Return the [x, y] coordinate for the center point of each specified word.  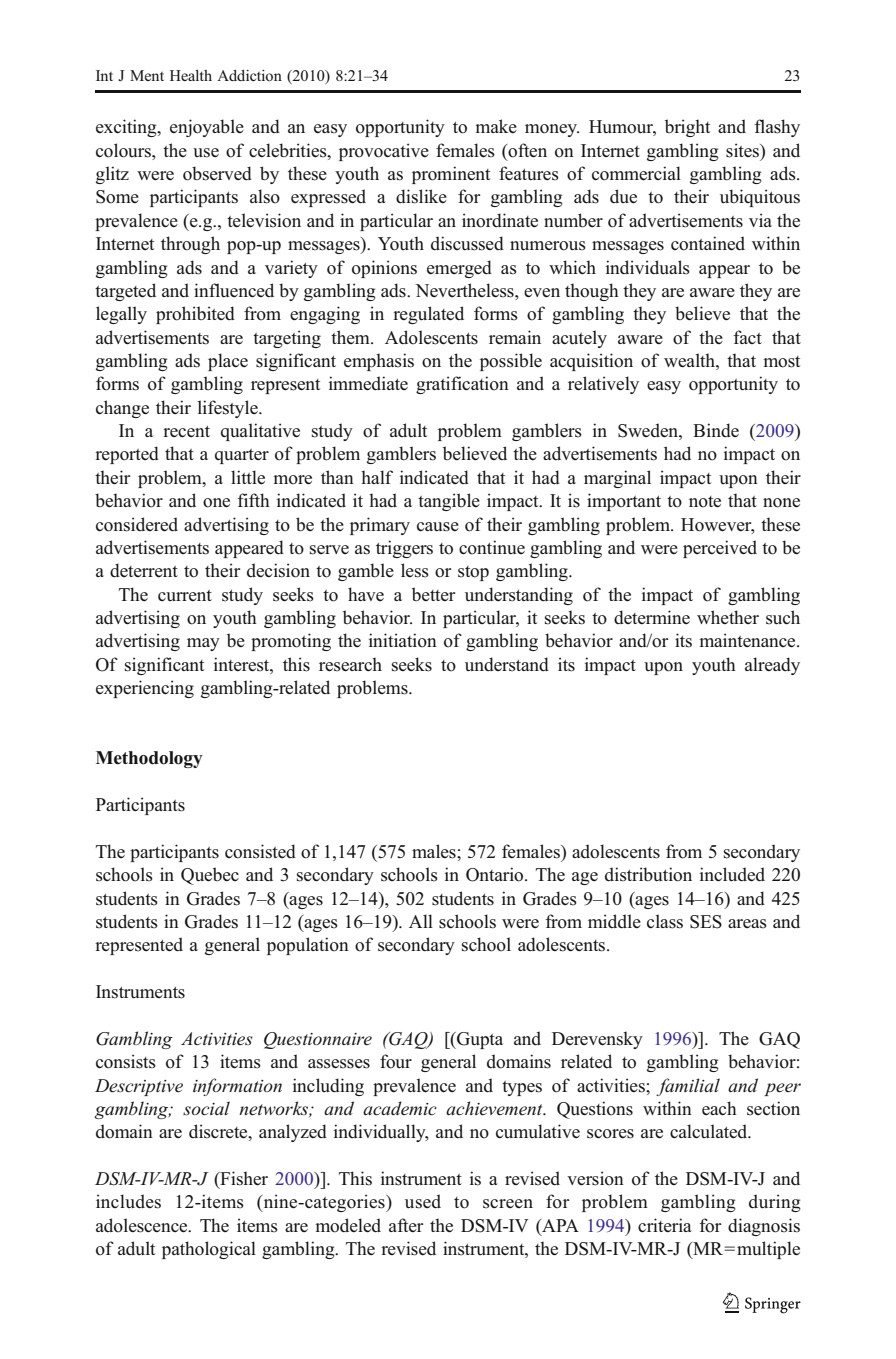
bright [687, 128]
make [496, 126]
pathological [209, 1250]
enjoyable [207, 128]
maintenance [748, 640]
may [203, 644]
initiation [403, 640]
